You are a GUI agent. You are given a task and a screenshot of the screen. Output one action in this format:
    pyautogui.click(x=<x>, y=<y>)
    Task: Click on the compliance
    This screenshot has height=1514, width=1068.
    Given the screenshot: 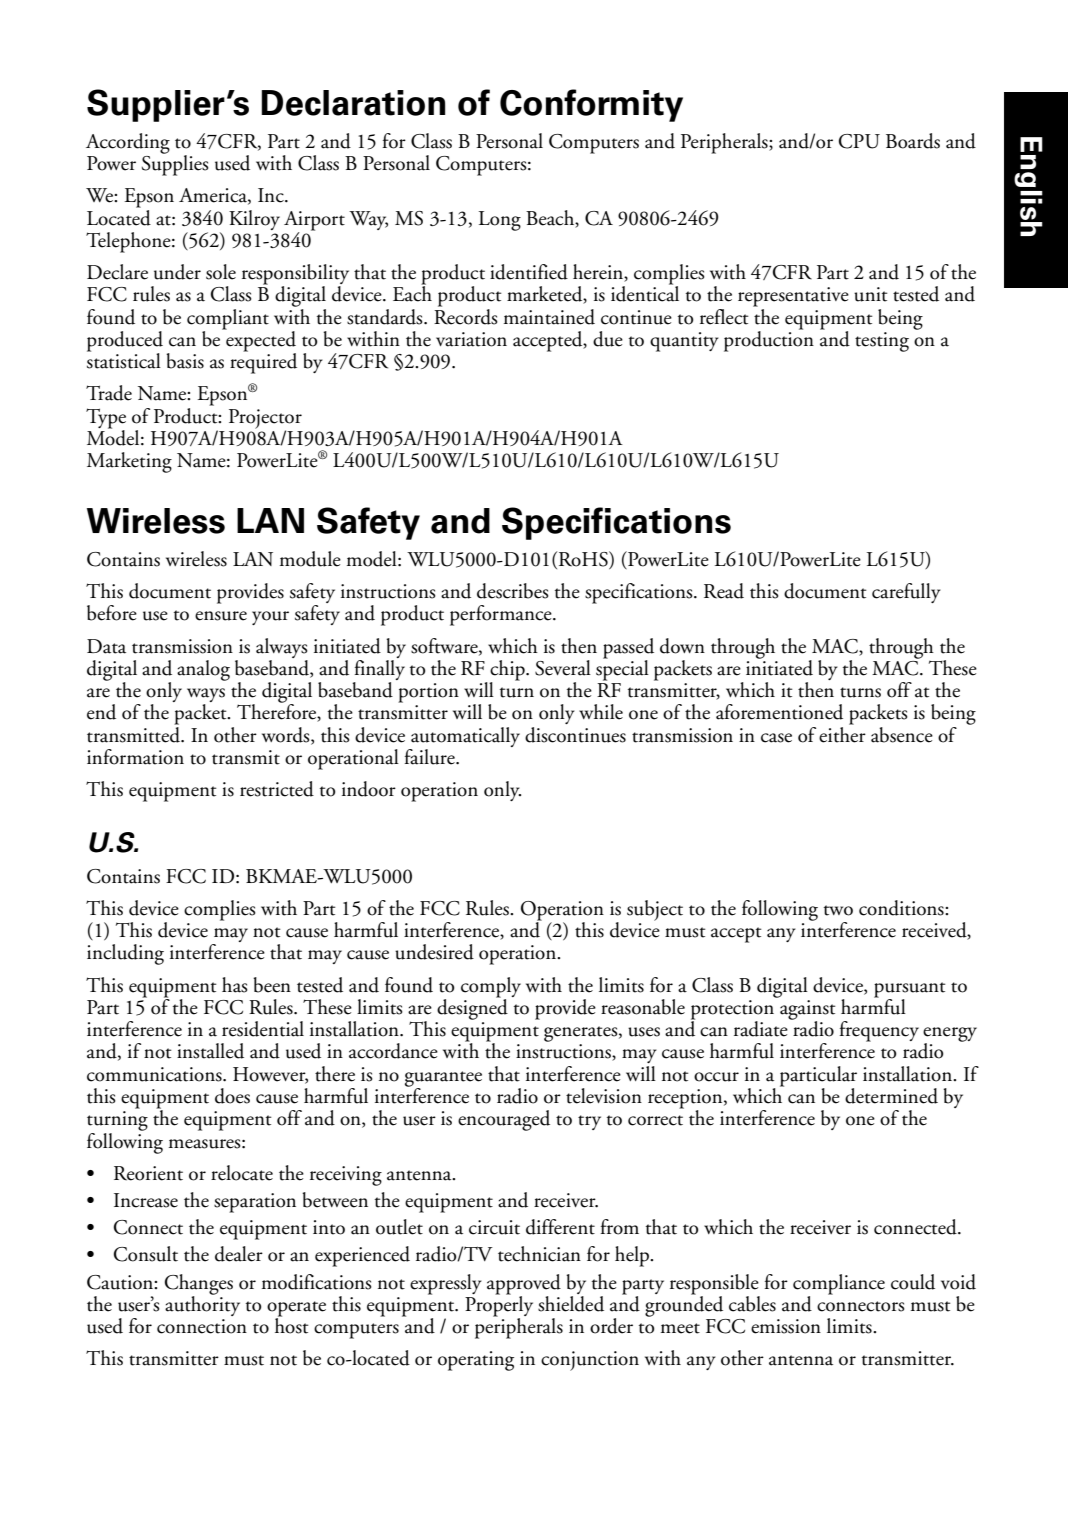 What is the action you would take?
    pyautogui.click(x=839, y=1284)
